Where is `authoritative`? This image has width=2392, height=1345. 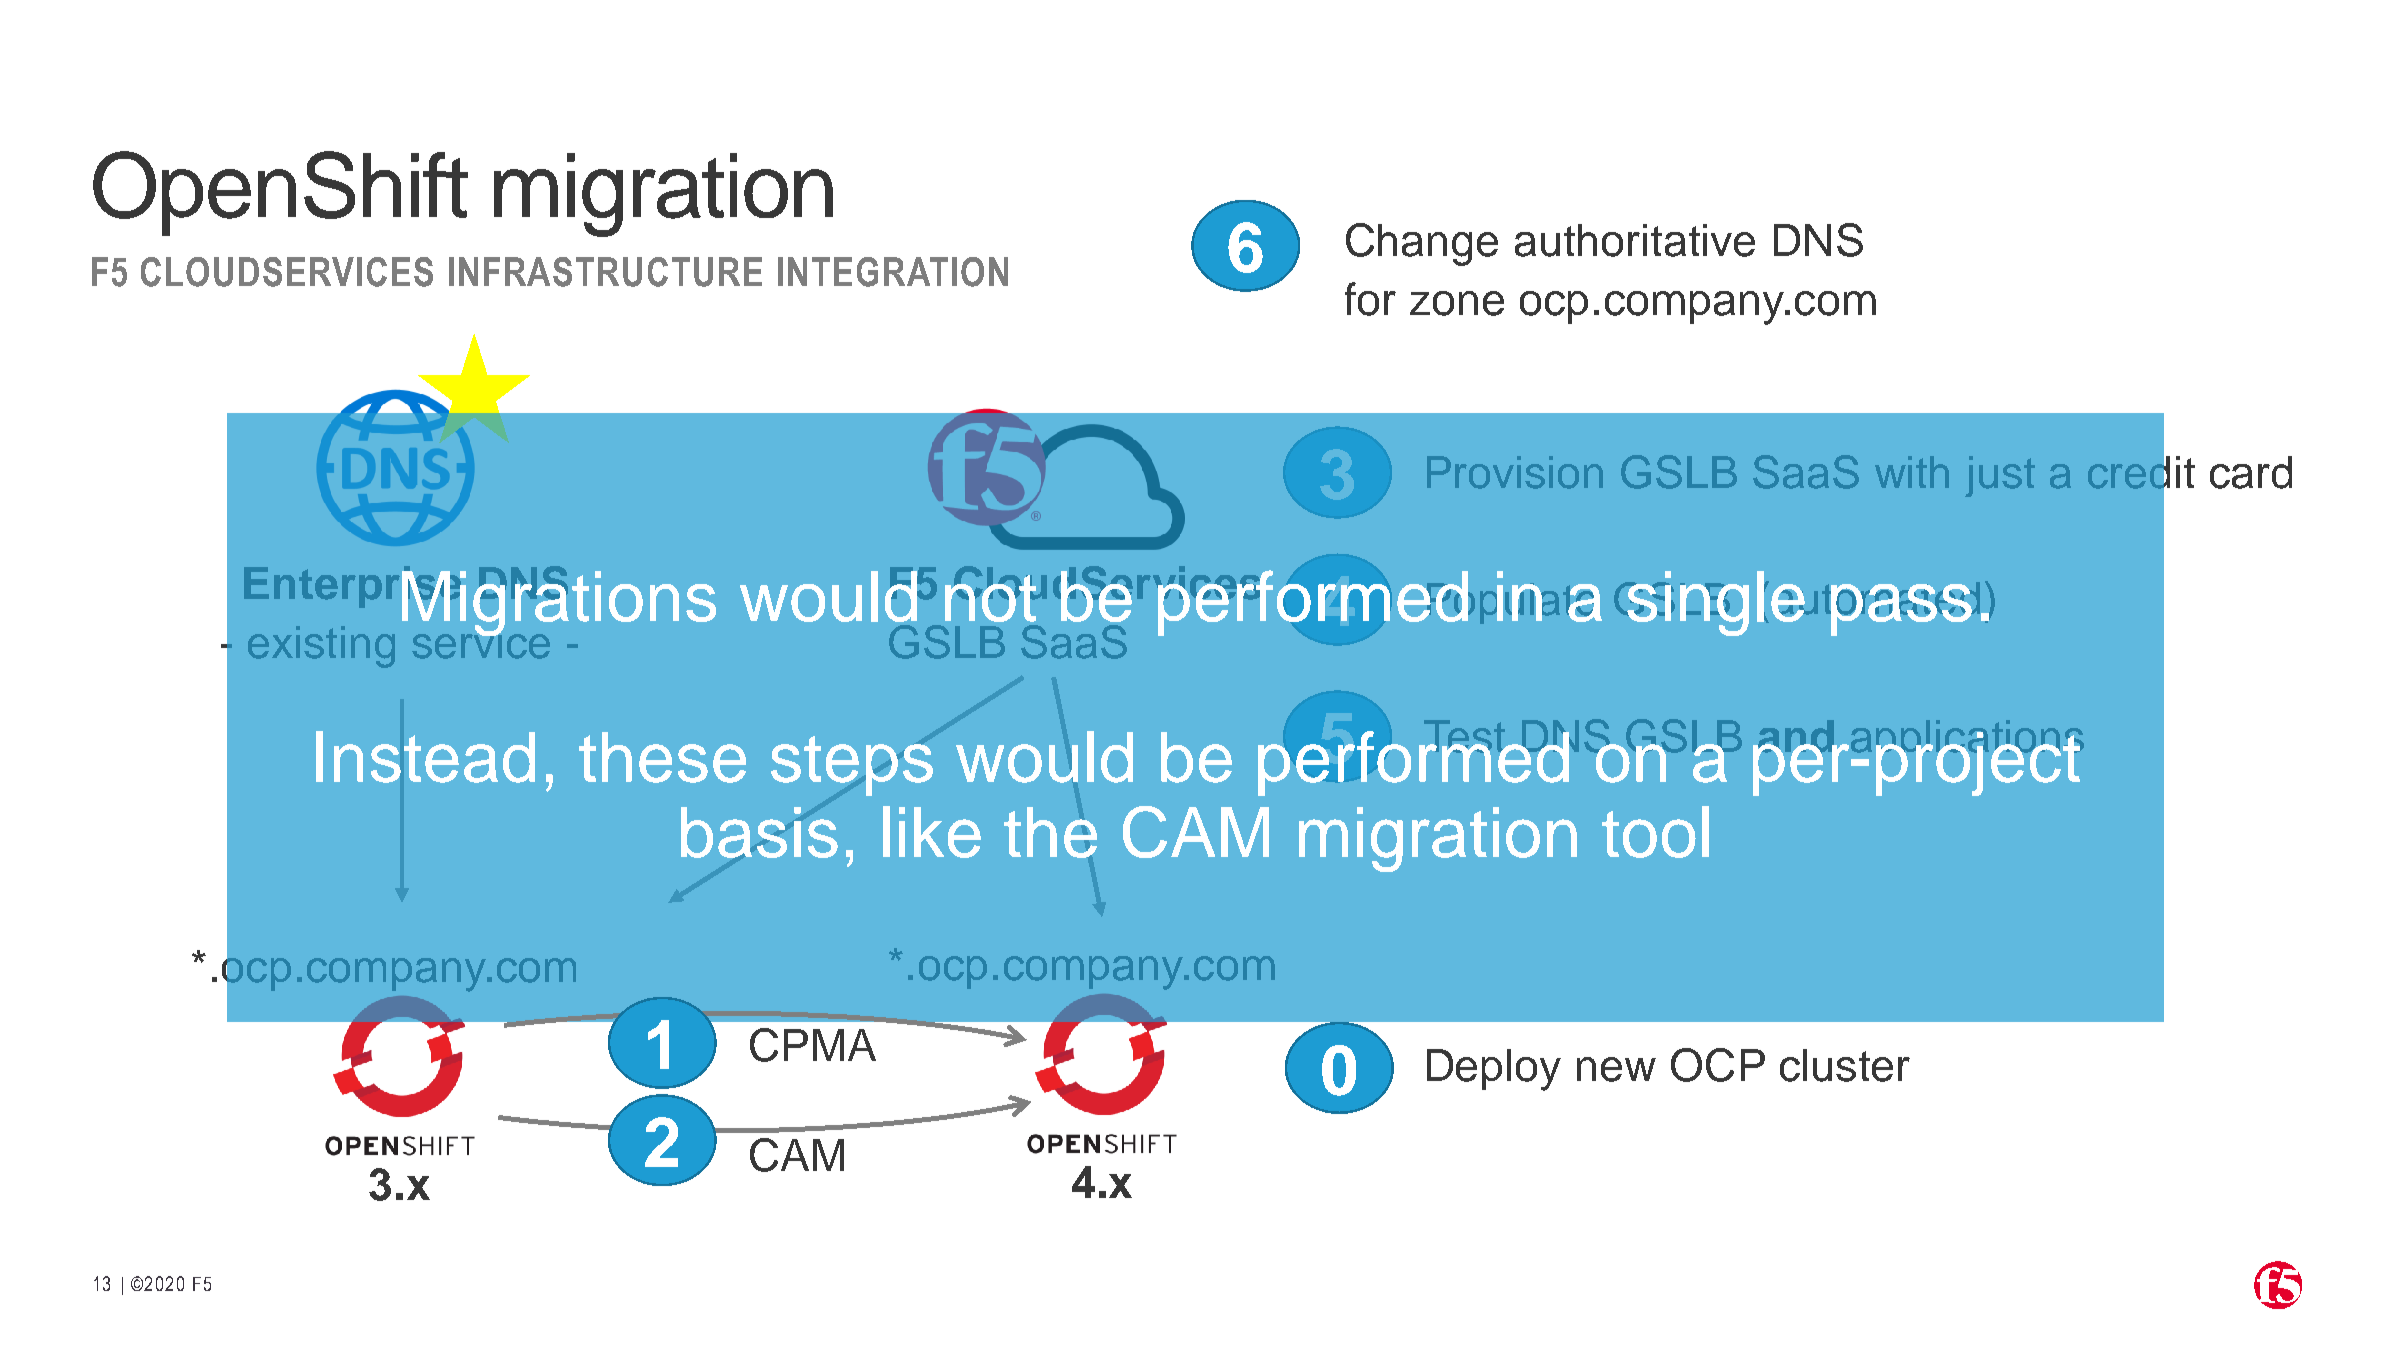
authoritative is located at coordinates (1635, 240).
